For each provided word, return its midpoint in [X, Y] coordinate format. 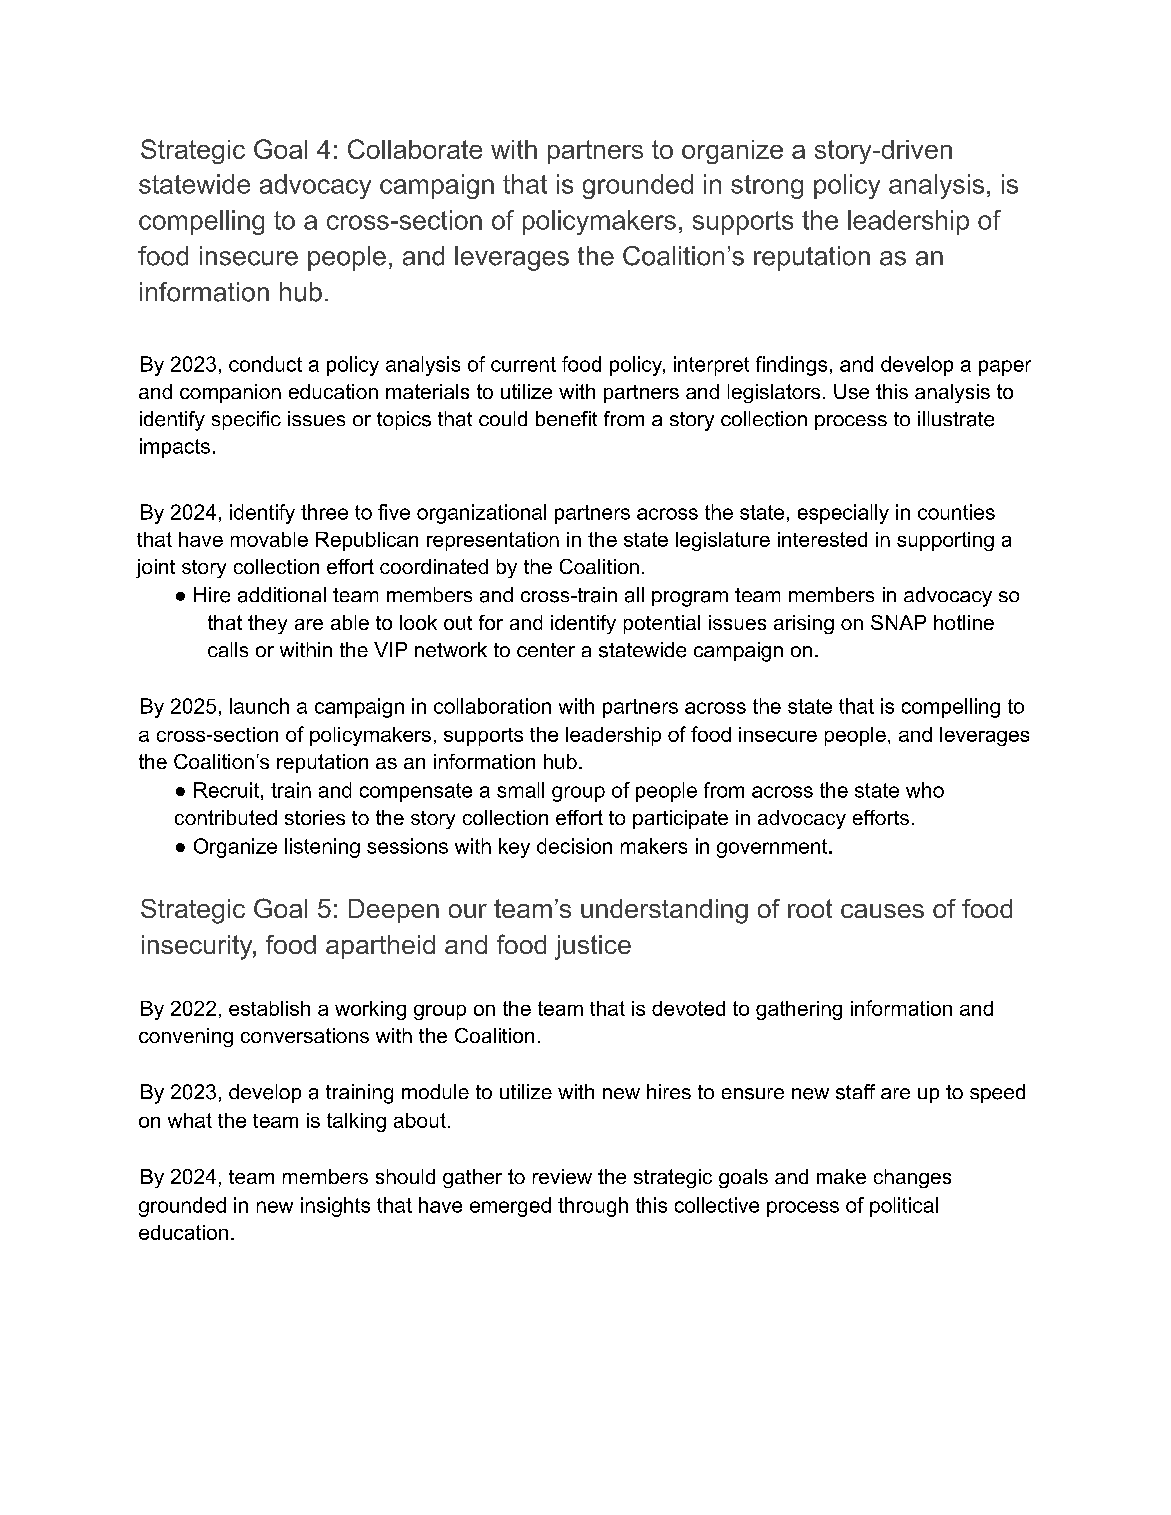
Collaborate [415, 149]
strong [767, 187]
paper [1005, 368]
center [546, 650]
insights [335, 1207]
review [562, 1176]
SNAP [898, 622]
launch [259, 706]
